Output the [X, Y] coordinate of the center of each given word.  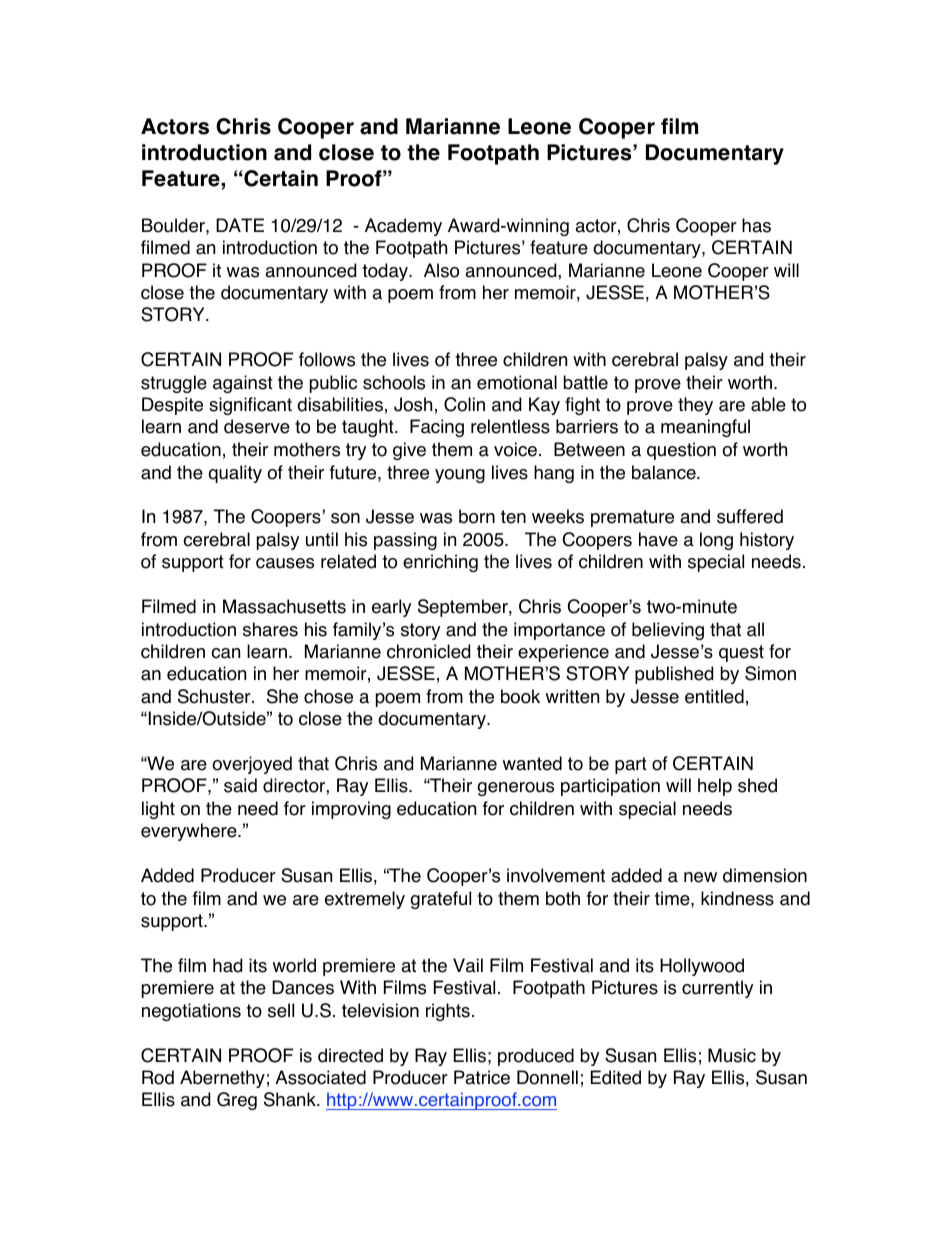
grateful [441, 900]
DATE [240, 225]
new [700, 877]
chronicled [428, 651]
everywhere [190, 832]
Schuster [215, 696]
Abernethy [222, 1079]
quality [235, 474]
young [460, 476]
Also [441, 270]
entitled [714, 696]
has [756, 225]
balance [665, 472]
